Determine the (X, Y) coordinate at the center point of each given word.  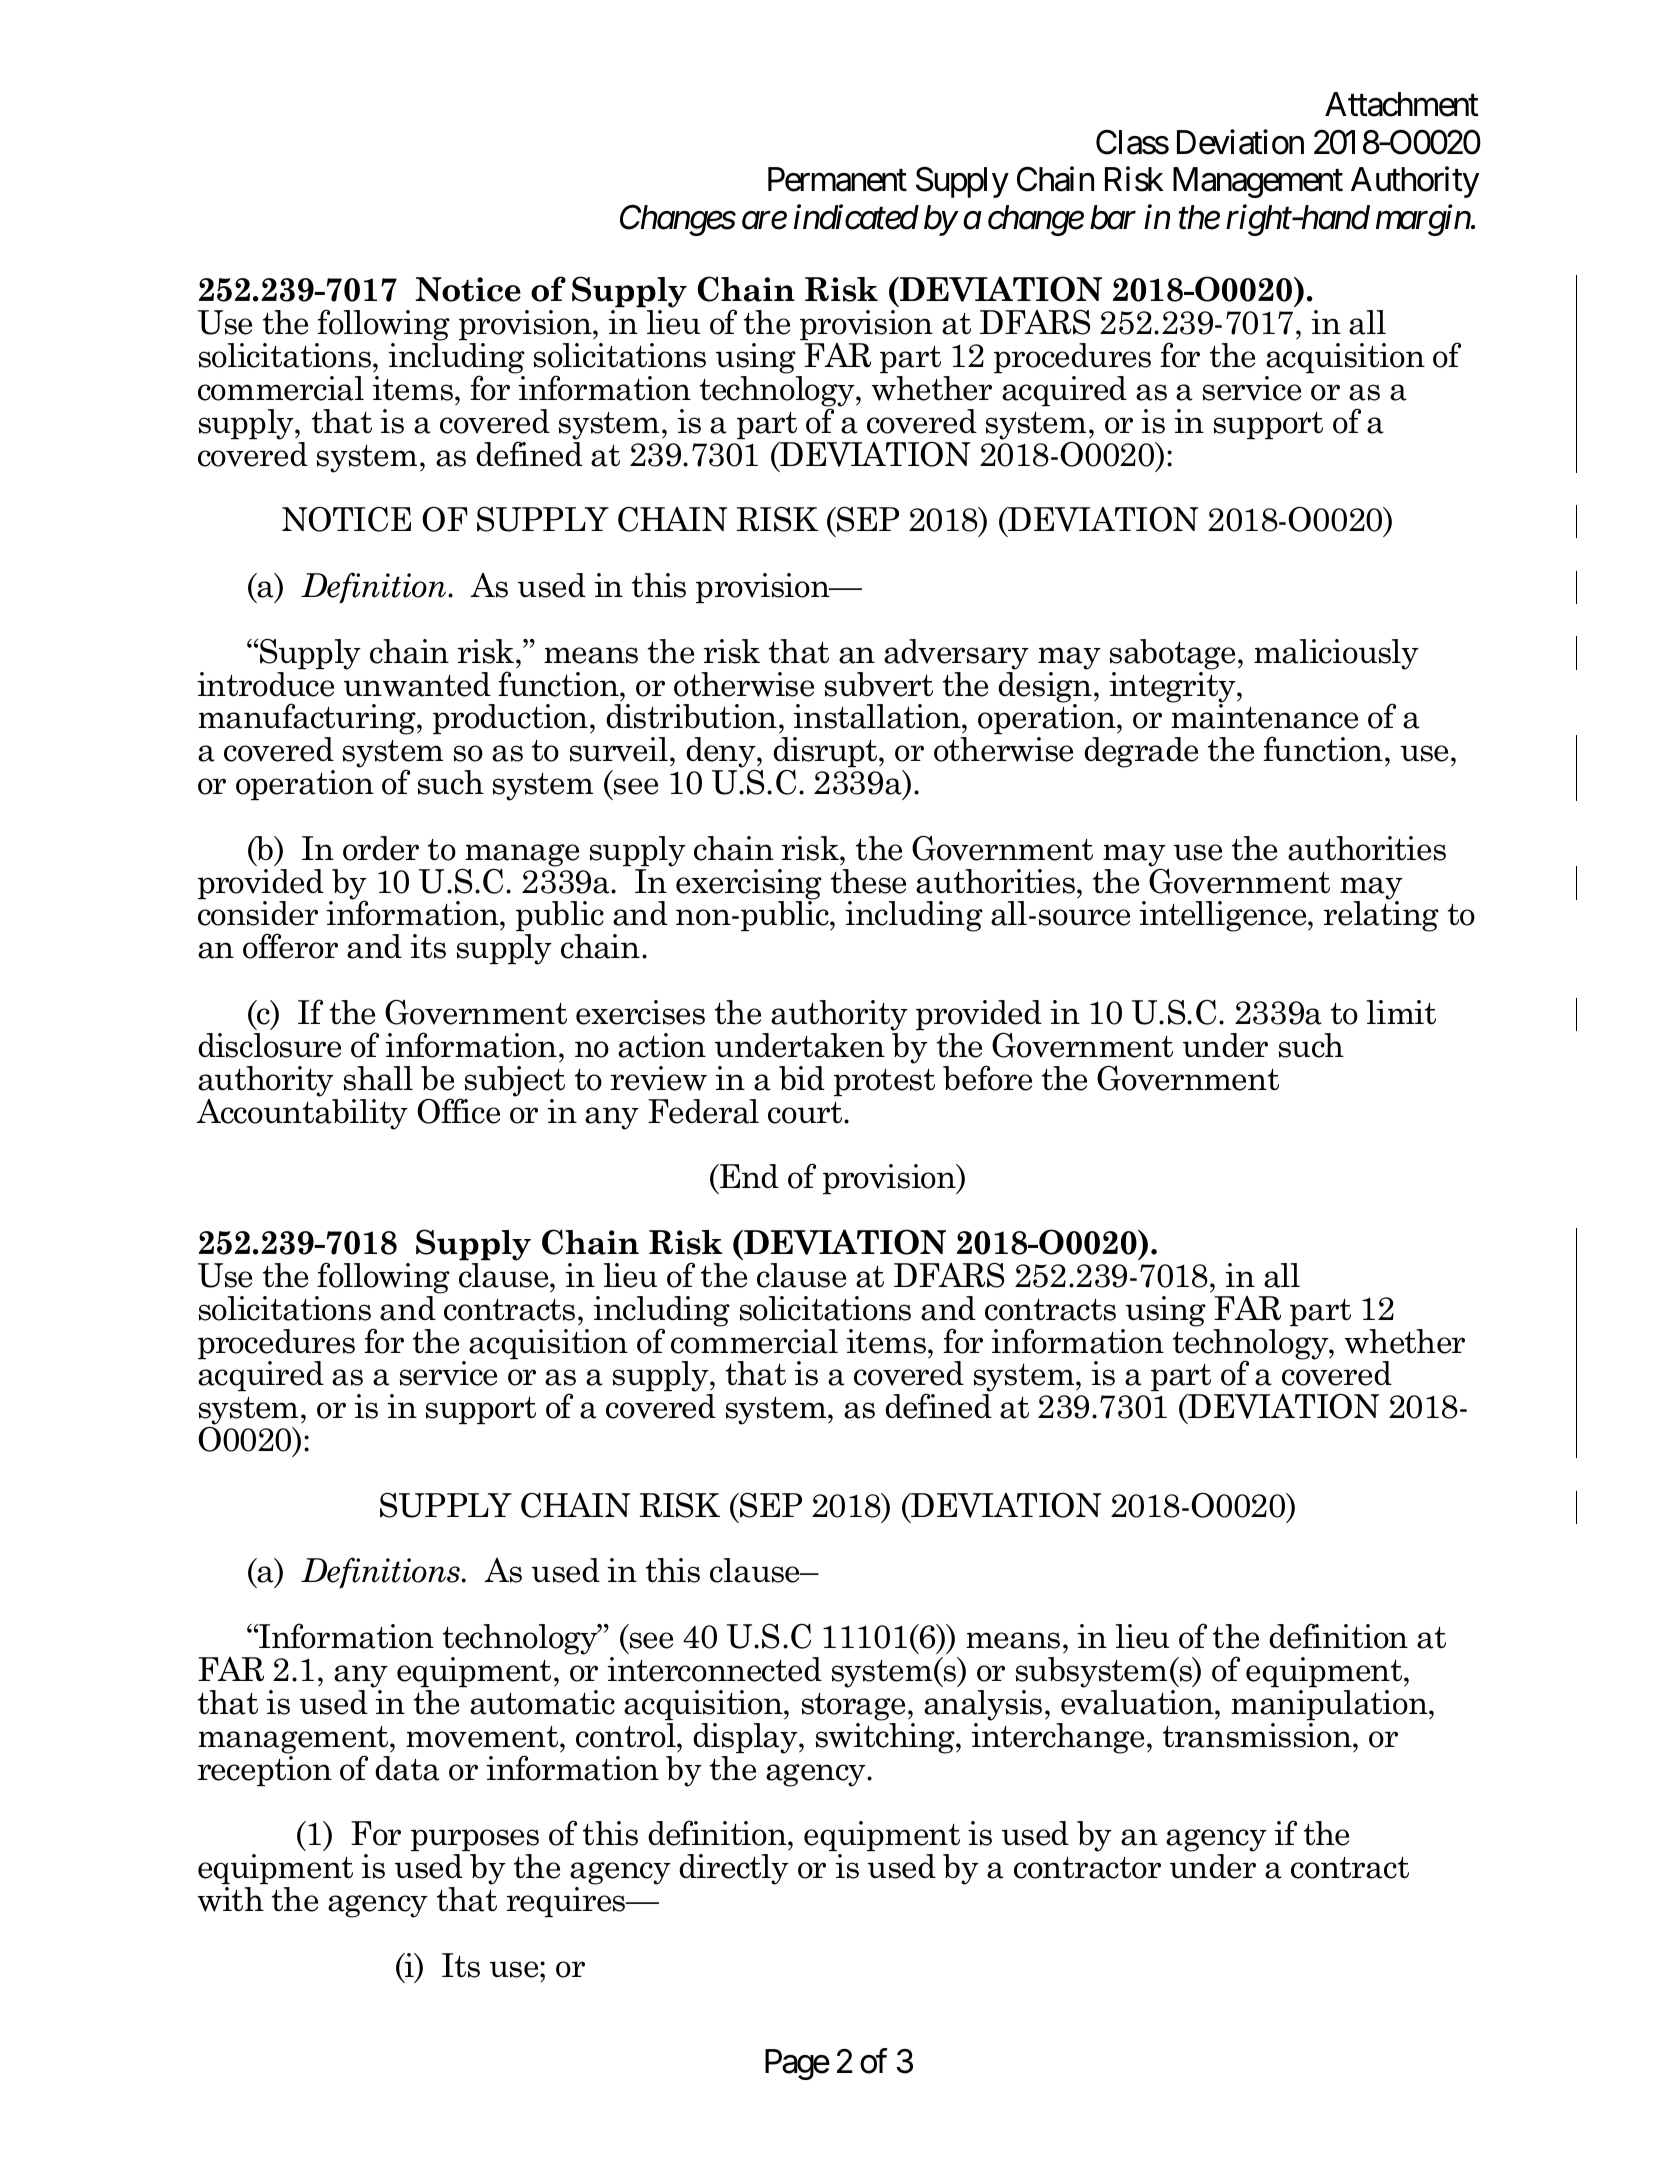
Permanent (837, 180)
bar (1113, 217)
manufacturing (308, 720)
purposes (475, 1840)
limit (1401, 1012)
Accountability (302, 1113)
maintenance (1264, 715)
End (748, 1176)
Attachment (1402, 104)
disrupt (826, 752)
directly (734, 1869)
